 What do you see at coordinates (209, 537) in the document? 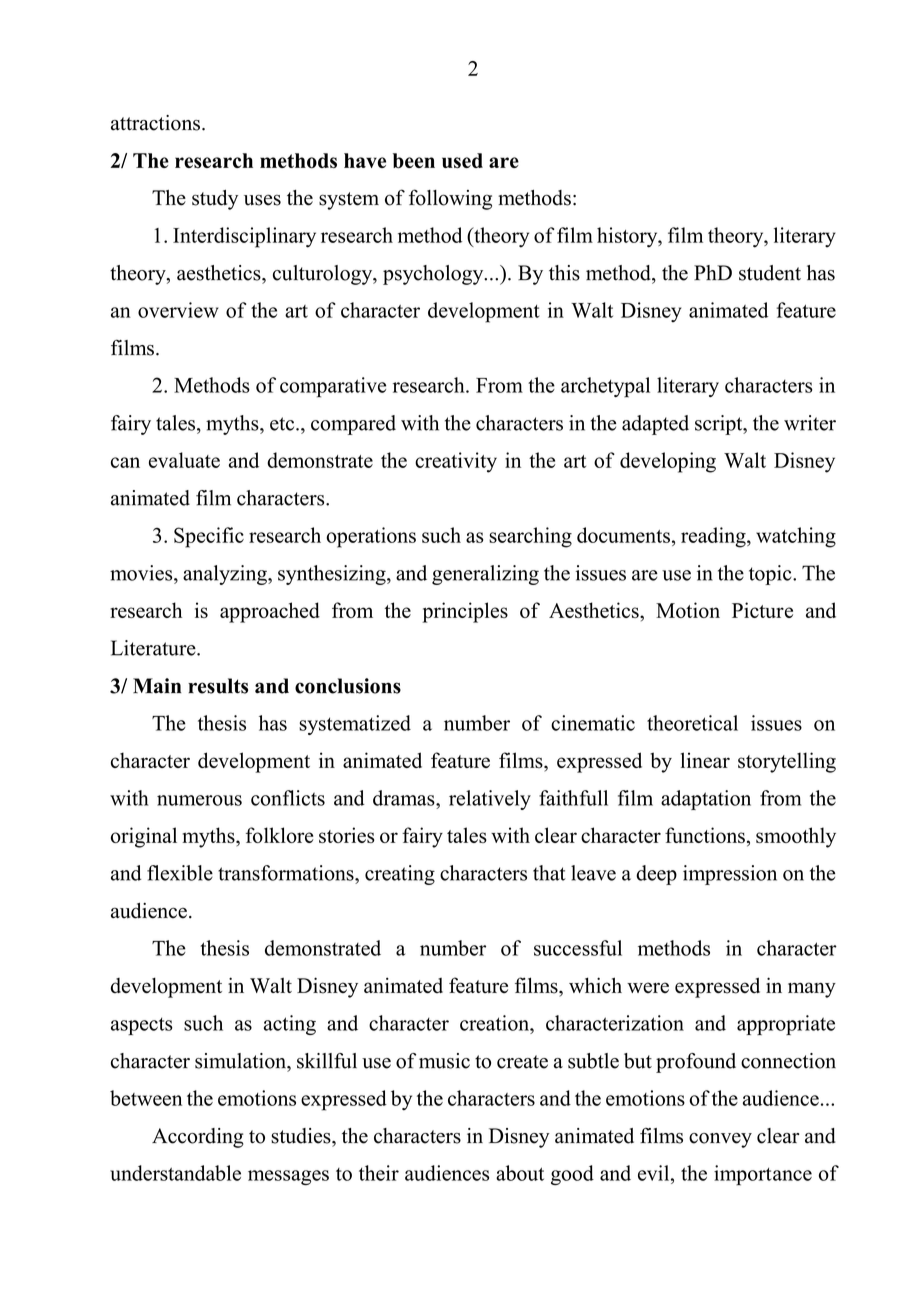
I see `Specific` at bounding box center [209, 537].
